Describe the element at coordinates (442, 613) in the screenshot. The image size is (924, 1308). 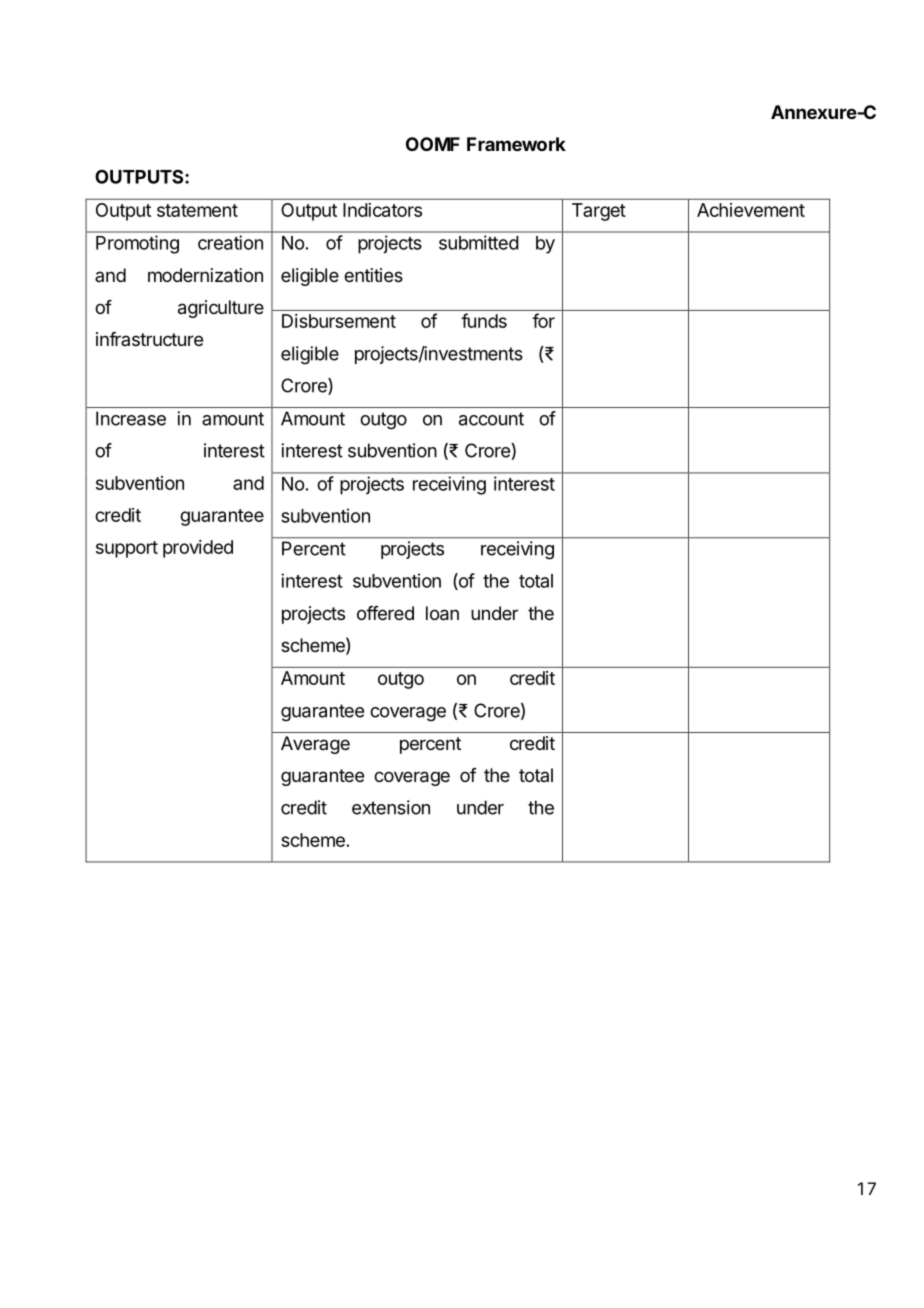
I see `loan` at that location.
